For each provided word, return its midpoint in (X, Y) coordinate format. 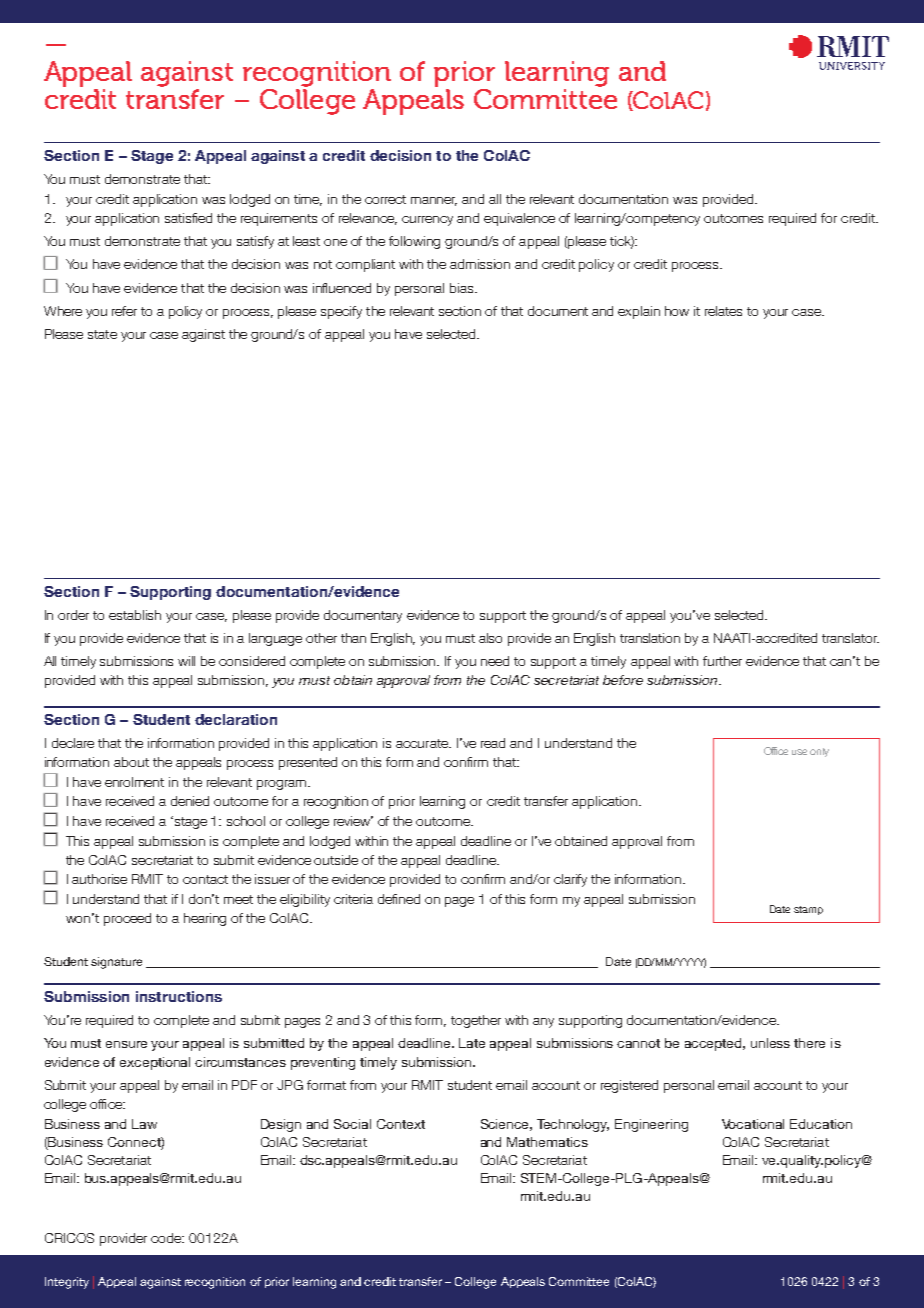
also (490, 638)
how (677, 311)
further (722, 661)
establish (135, 615)
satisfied (188, 218)
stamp (808, 910)
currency (427, 221)
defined (399, 899)
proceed (127, 919)
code (167, 1238)
